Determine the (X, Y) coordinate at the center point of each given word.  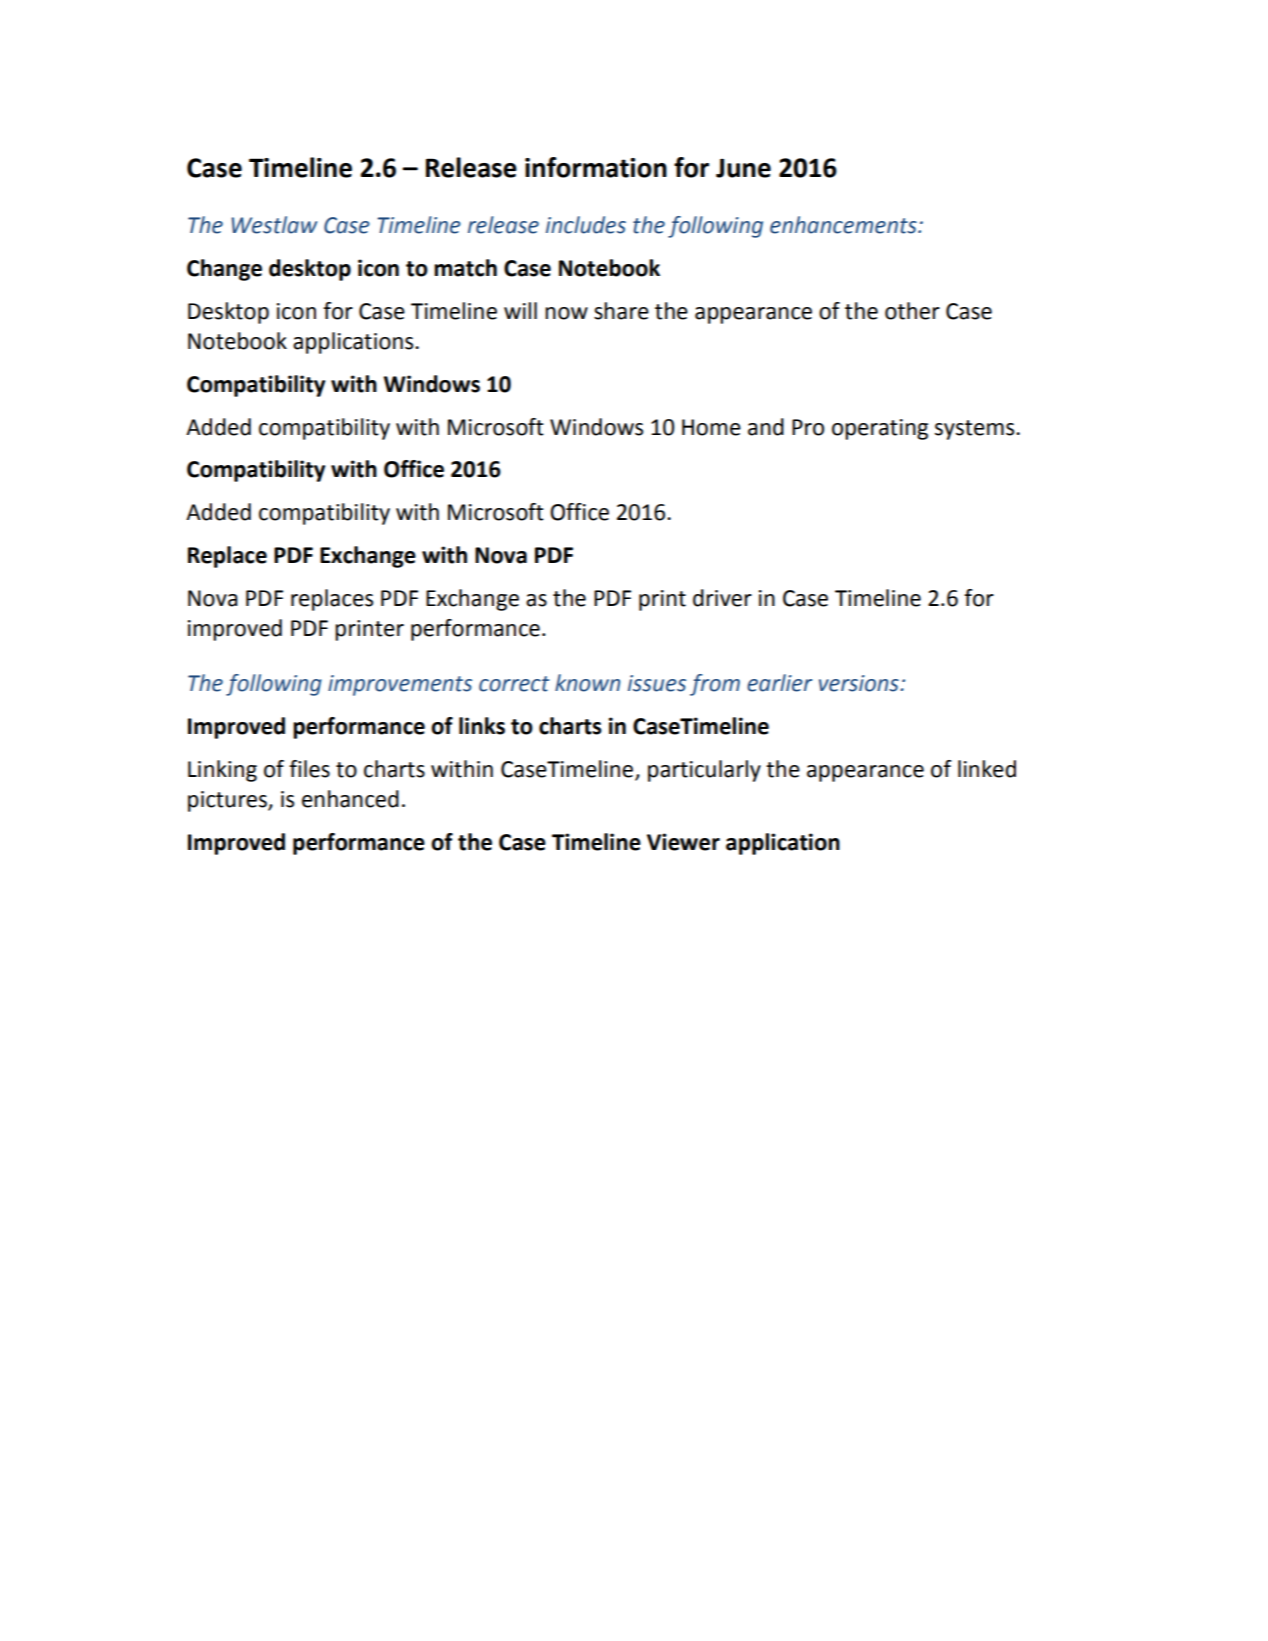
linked (987, 769)
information (596, 167)
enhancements (844, 225)
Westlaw (274, 225)
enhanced (350, 799)
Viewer (683, 842)
